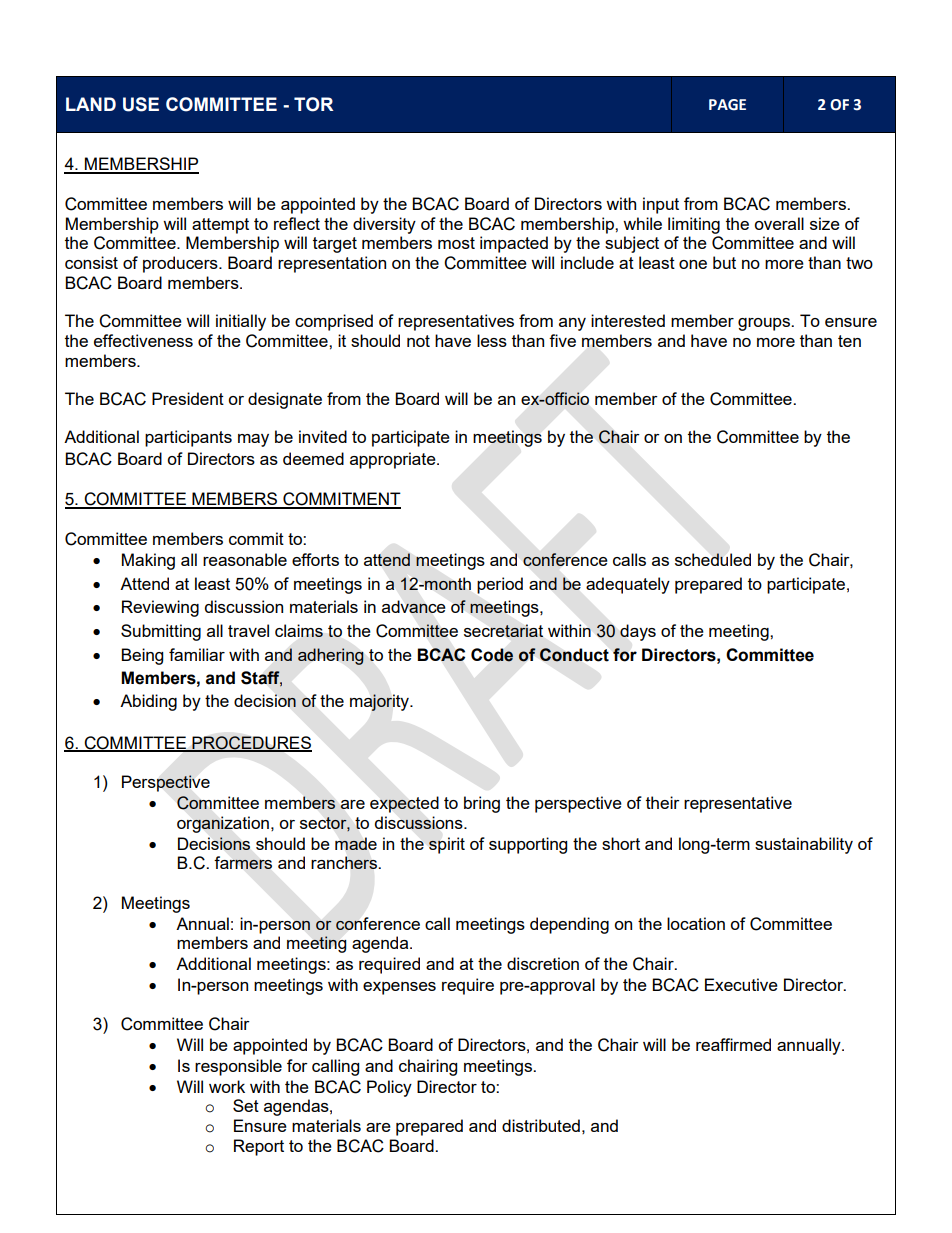 This page has height=1233, width=952. Describe the element at coordinates (161, 632) in the page. I see `Submitting` at that location.
